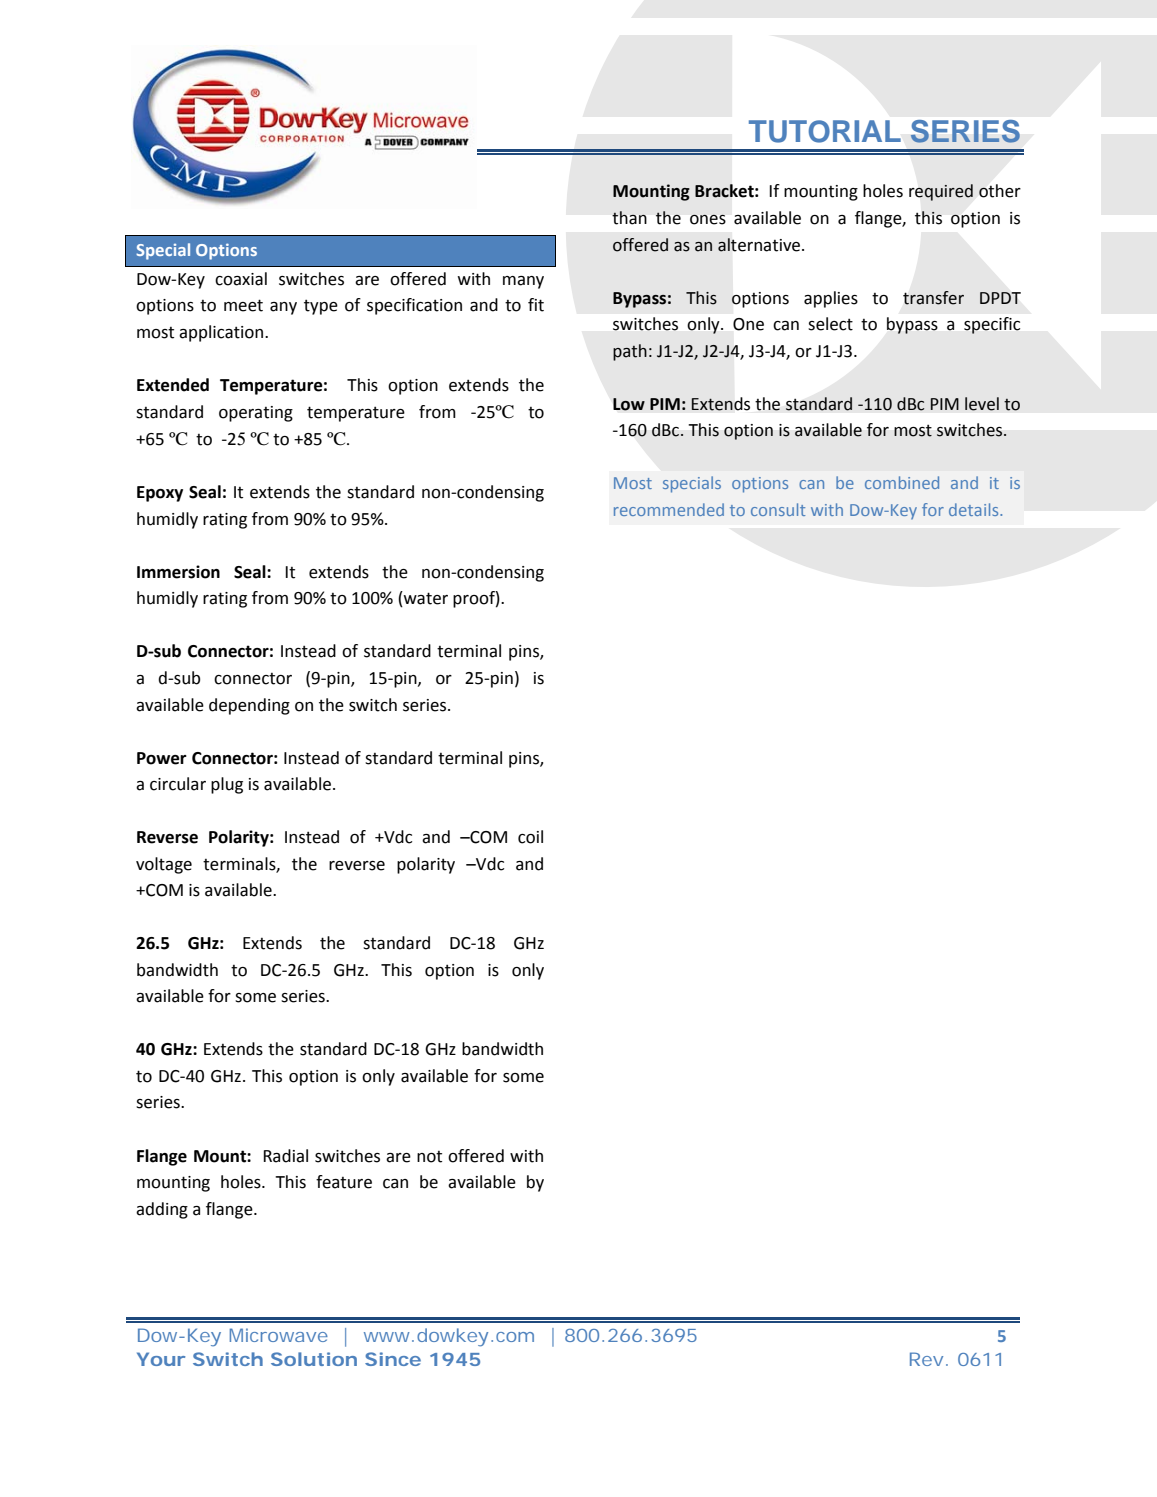 Image resolution: width=1157 pixels, height=1497 pixels. Describe the element at coordinates (629, 404) in the screenshot. I see `Low` at that location.
